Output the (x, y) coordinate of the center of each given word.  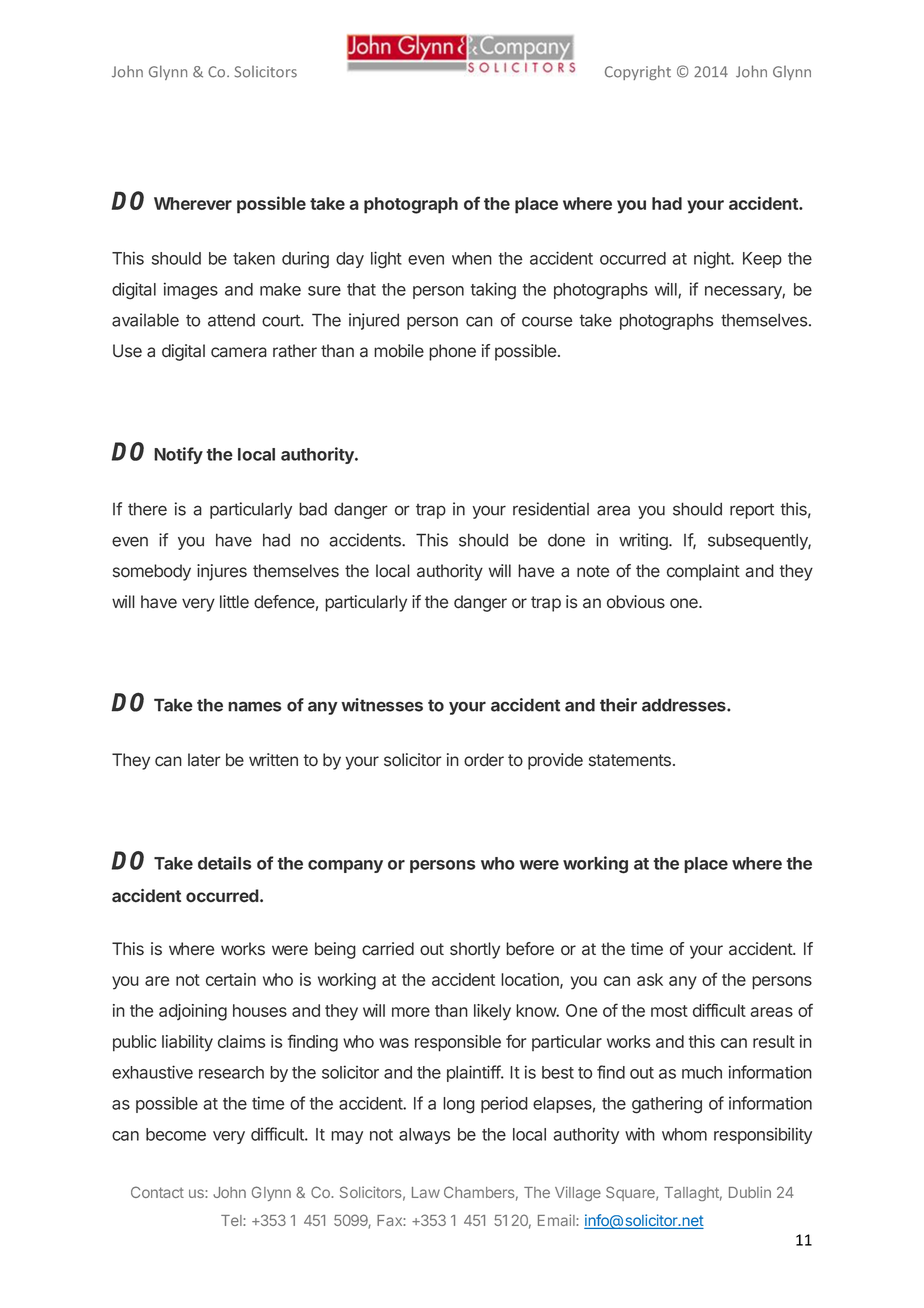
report (752, 511)
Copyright (638, 72)
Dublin (750, 1192)
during (305, 260)
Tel (232, 1220)
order (484, 760)
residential (551, 509)
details (225, 863)
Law (426, 1192)
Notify (178, 455)
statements (630, 760)
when (472, 258)
